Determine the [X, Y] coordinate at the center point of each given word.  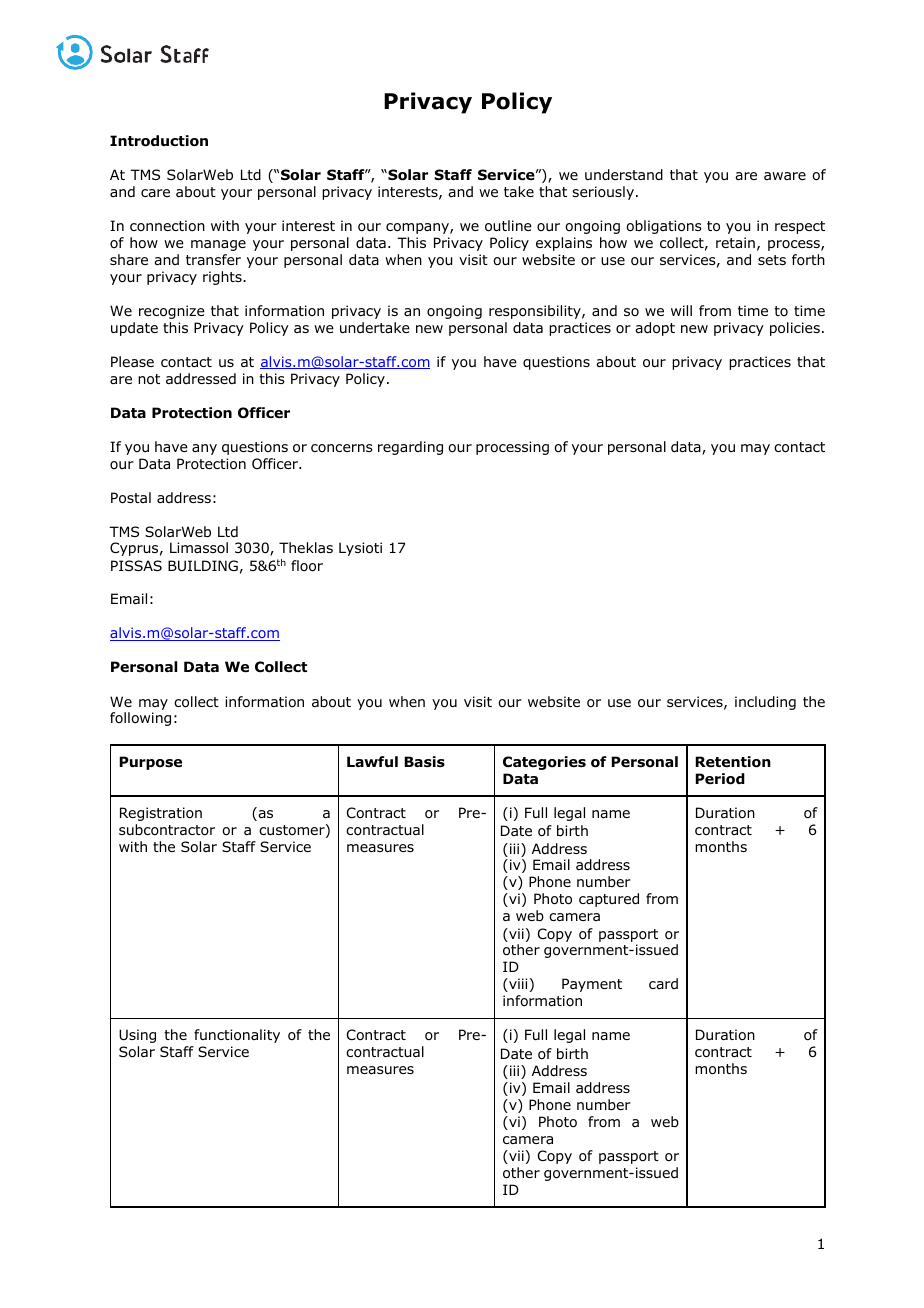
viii [517, 985]
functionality [237, 1036]
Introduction [159, 141]
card [663, 983]
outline [508, 226]
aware [785, 176]
